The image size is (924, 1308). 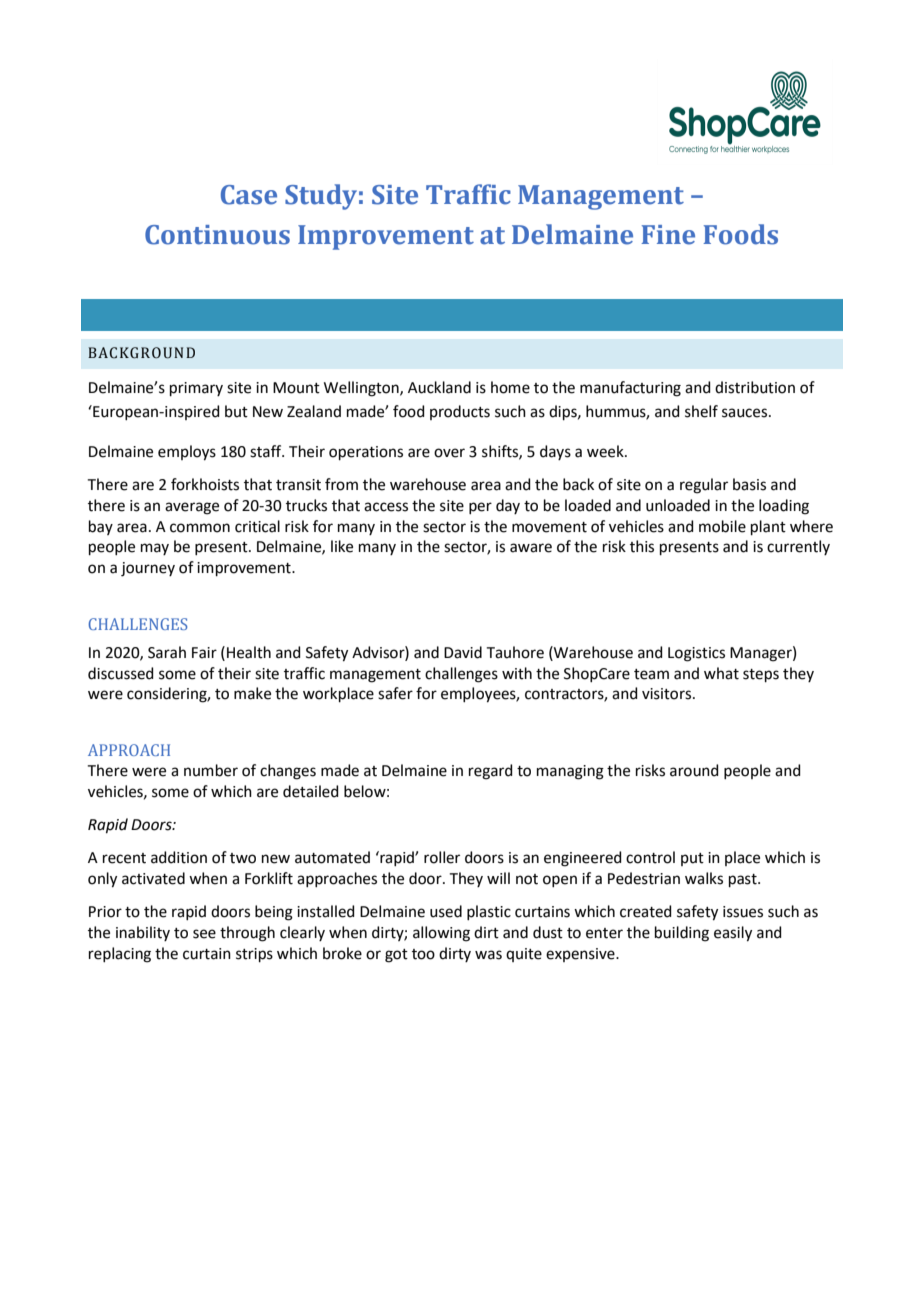 I want to click on what, so click(x=721, y=673).
